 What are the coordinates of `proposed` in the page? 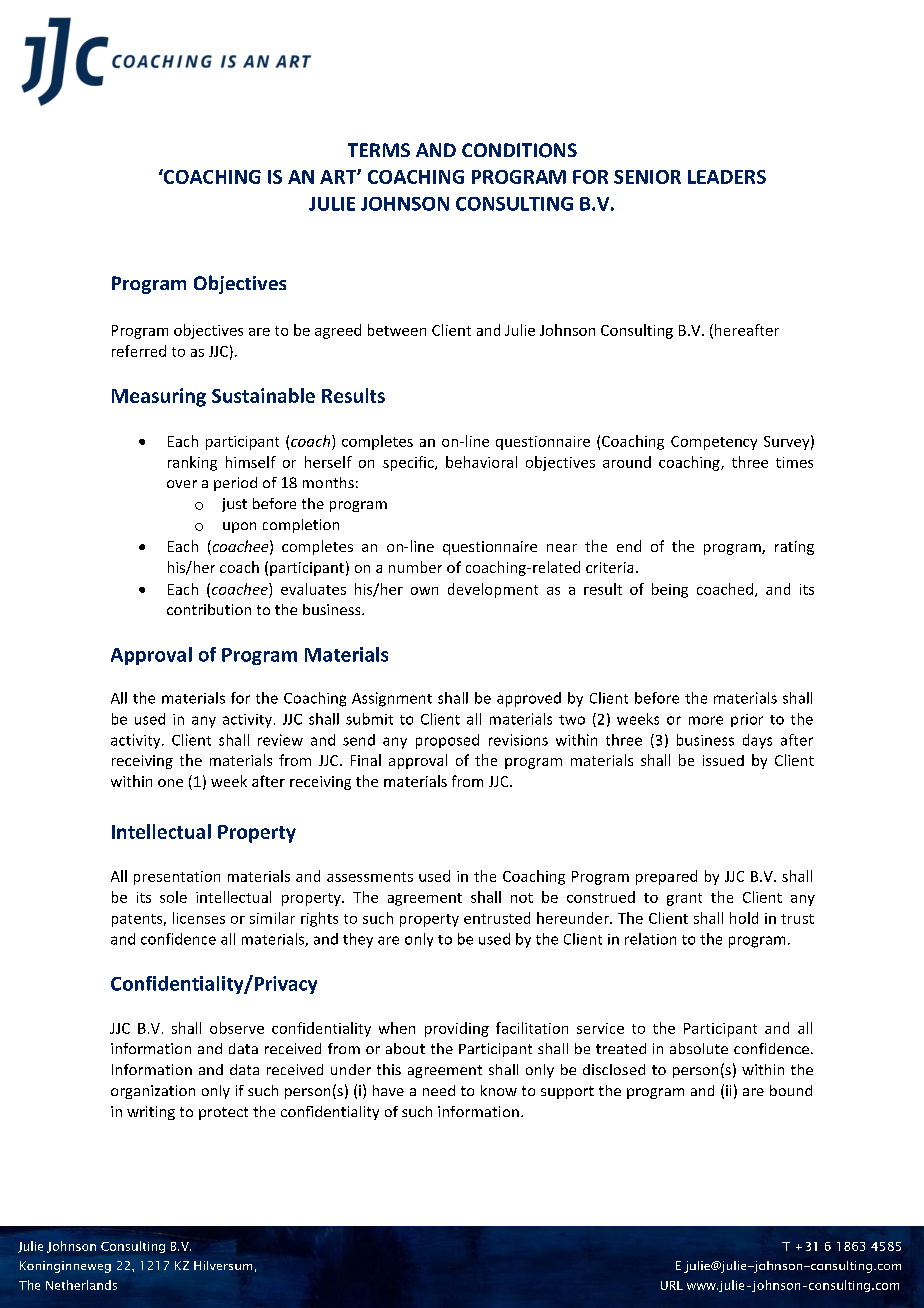 It's located at (447, 741).
